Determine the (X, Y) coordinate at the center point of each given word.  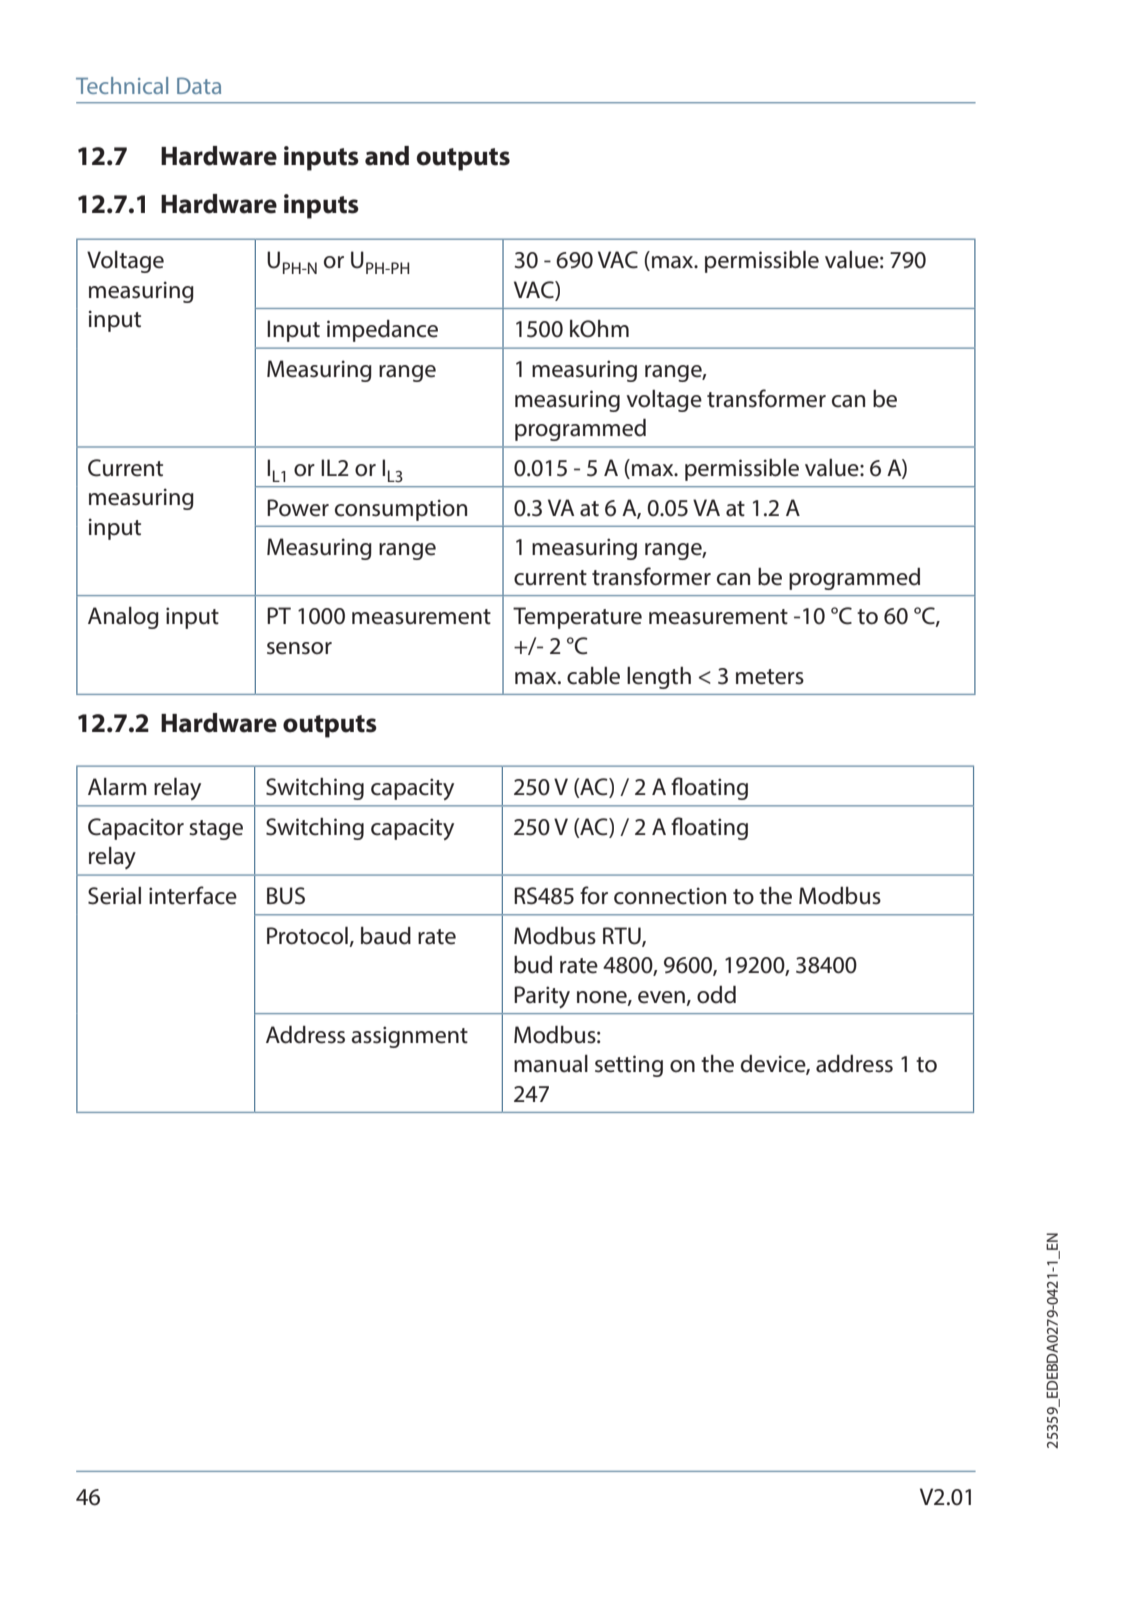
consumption (401, 510)
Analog (123, 618)
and (387, 156)
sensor (299, 648)
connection (670, 896)
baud (386, 936)
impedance (382, 331)
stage (216, 830)
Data (199, 85)
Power (298, 508)
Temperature (577, 618)
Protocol (307, 936)
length (659, 678)
